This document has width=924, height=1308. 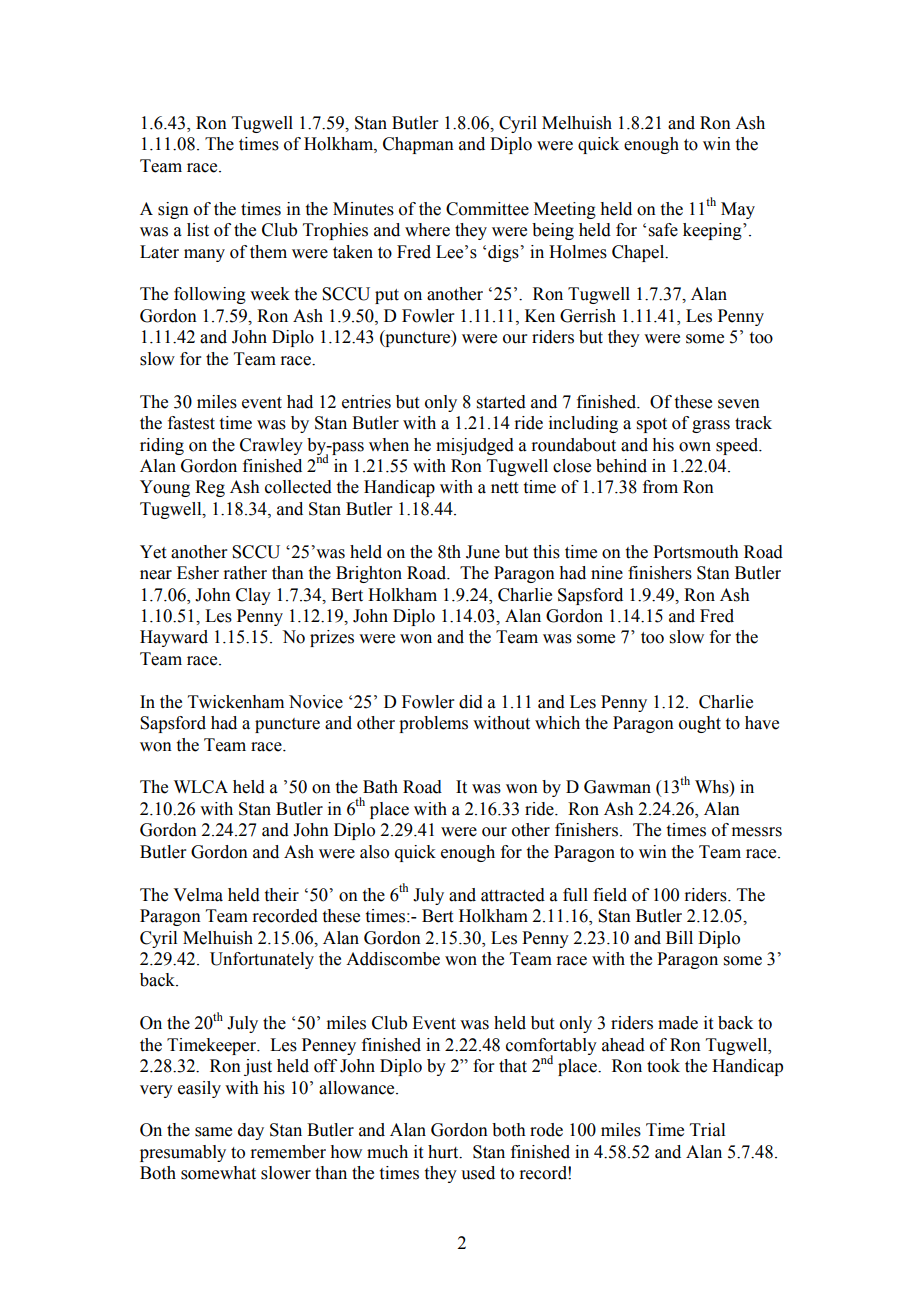 What do you see at coordinates (700, 724) in the document?
I see `ought` at bounding box center [700, 724].
